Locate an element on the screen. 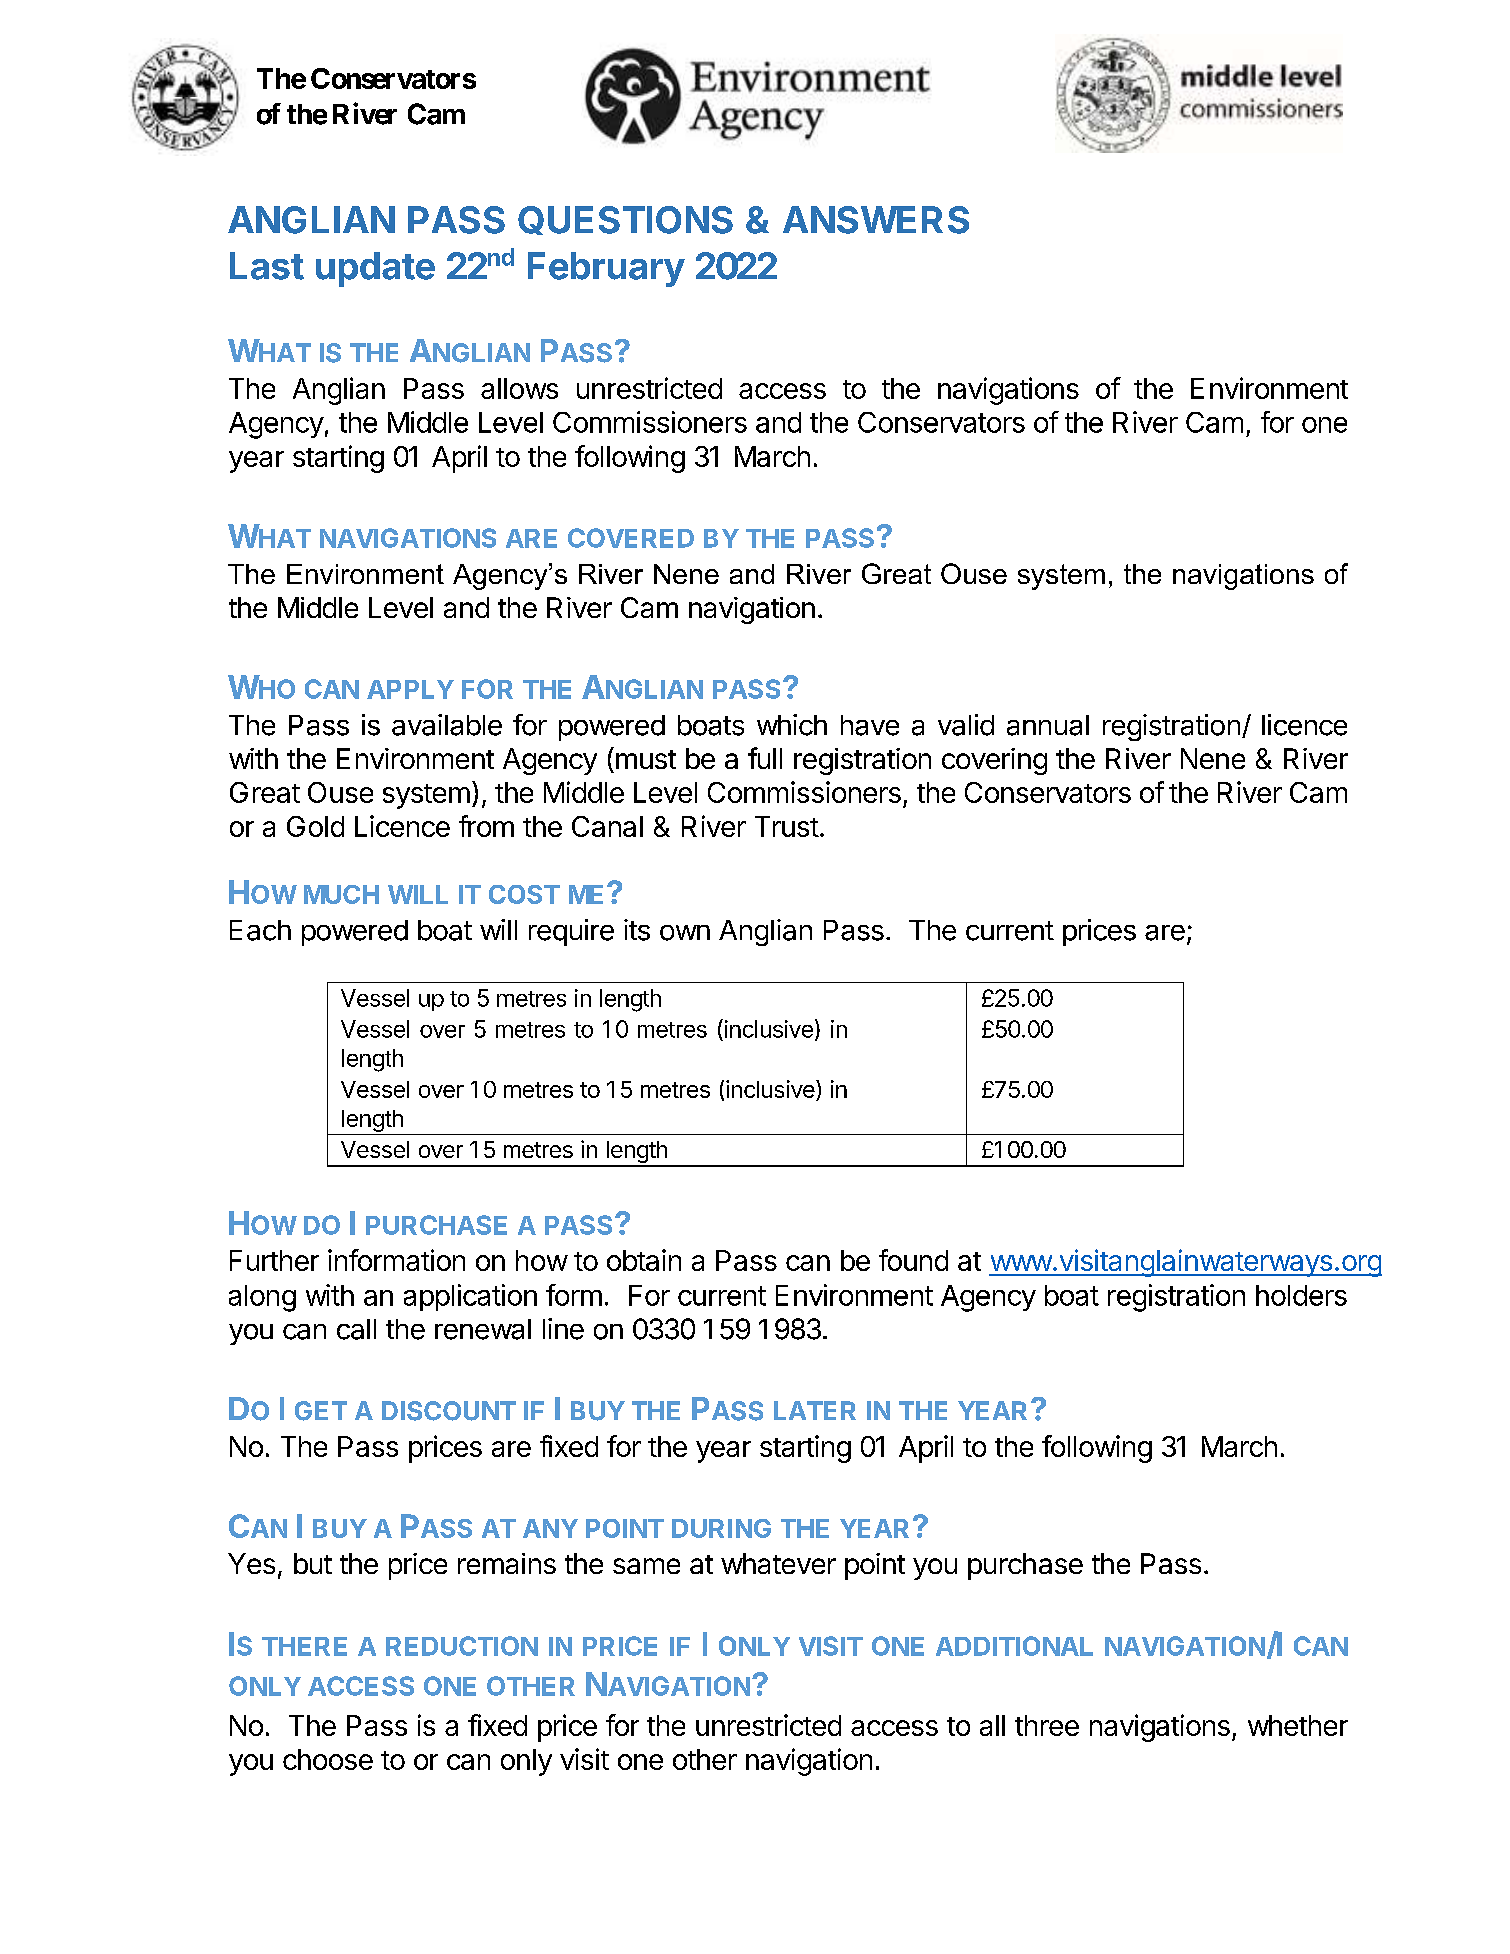  ANSWERS is located at coordinates (876, 220).
